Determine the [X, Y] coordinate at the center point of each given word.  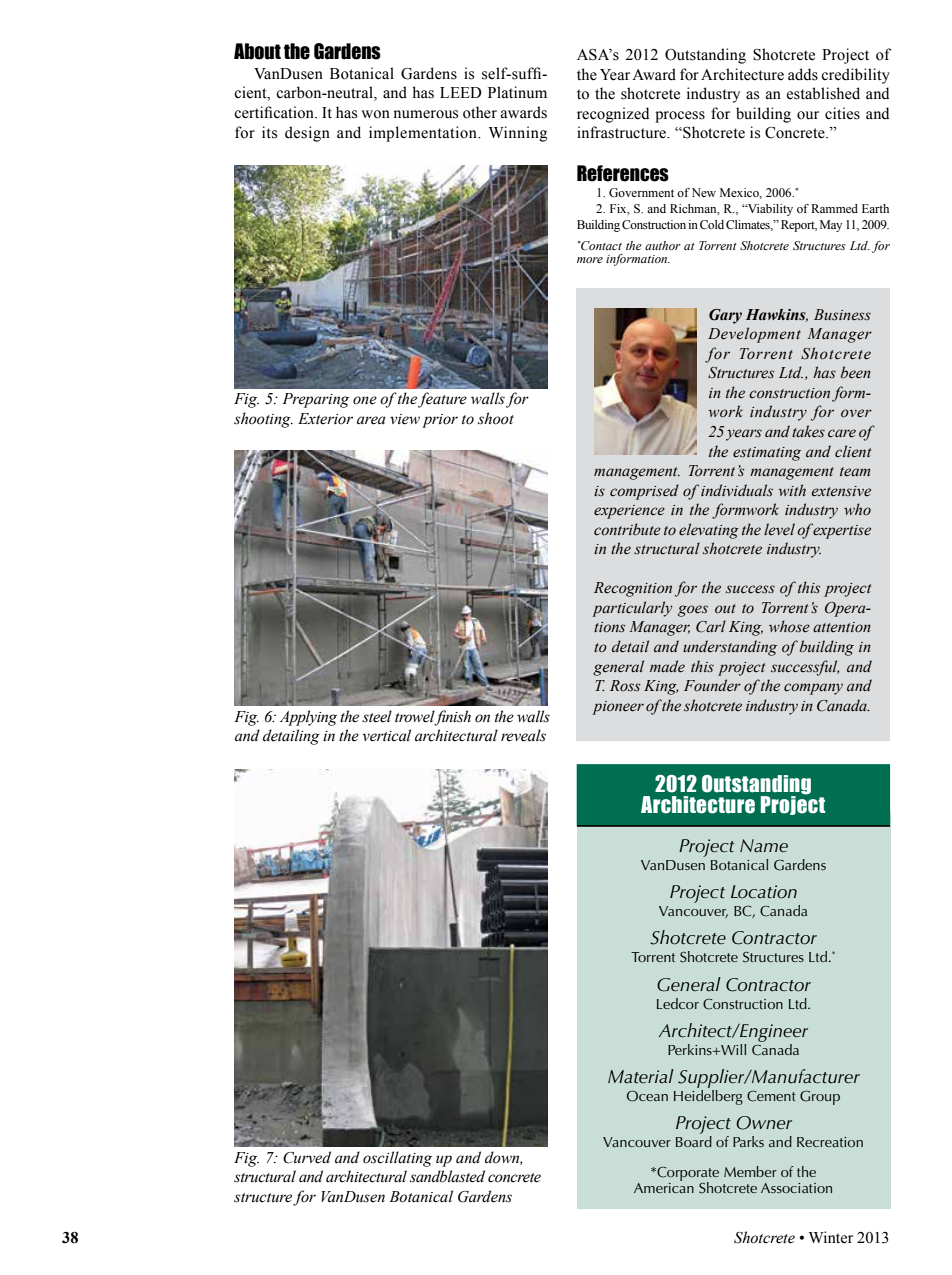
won [375, 114]
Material [641, 1076]
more [590, 260]
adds [803, 74]
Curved [307, 1157]
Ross [625, 686]
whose [789, 626]
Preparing [315, 400]
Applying [308, 718]
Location [764, 892]
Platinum [517, 92]
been [856, 372]
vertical [386, 735]
